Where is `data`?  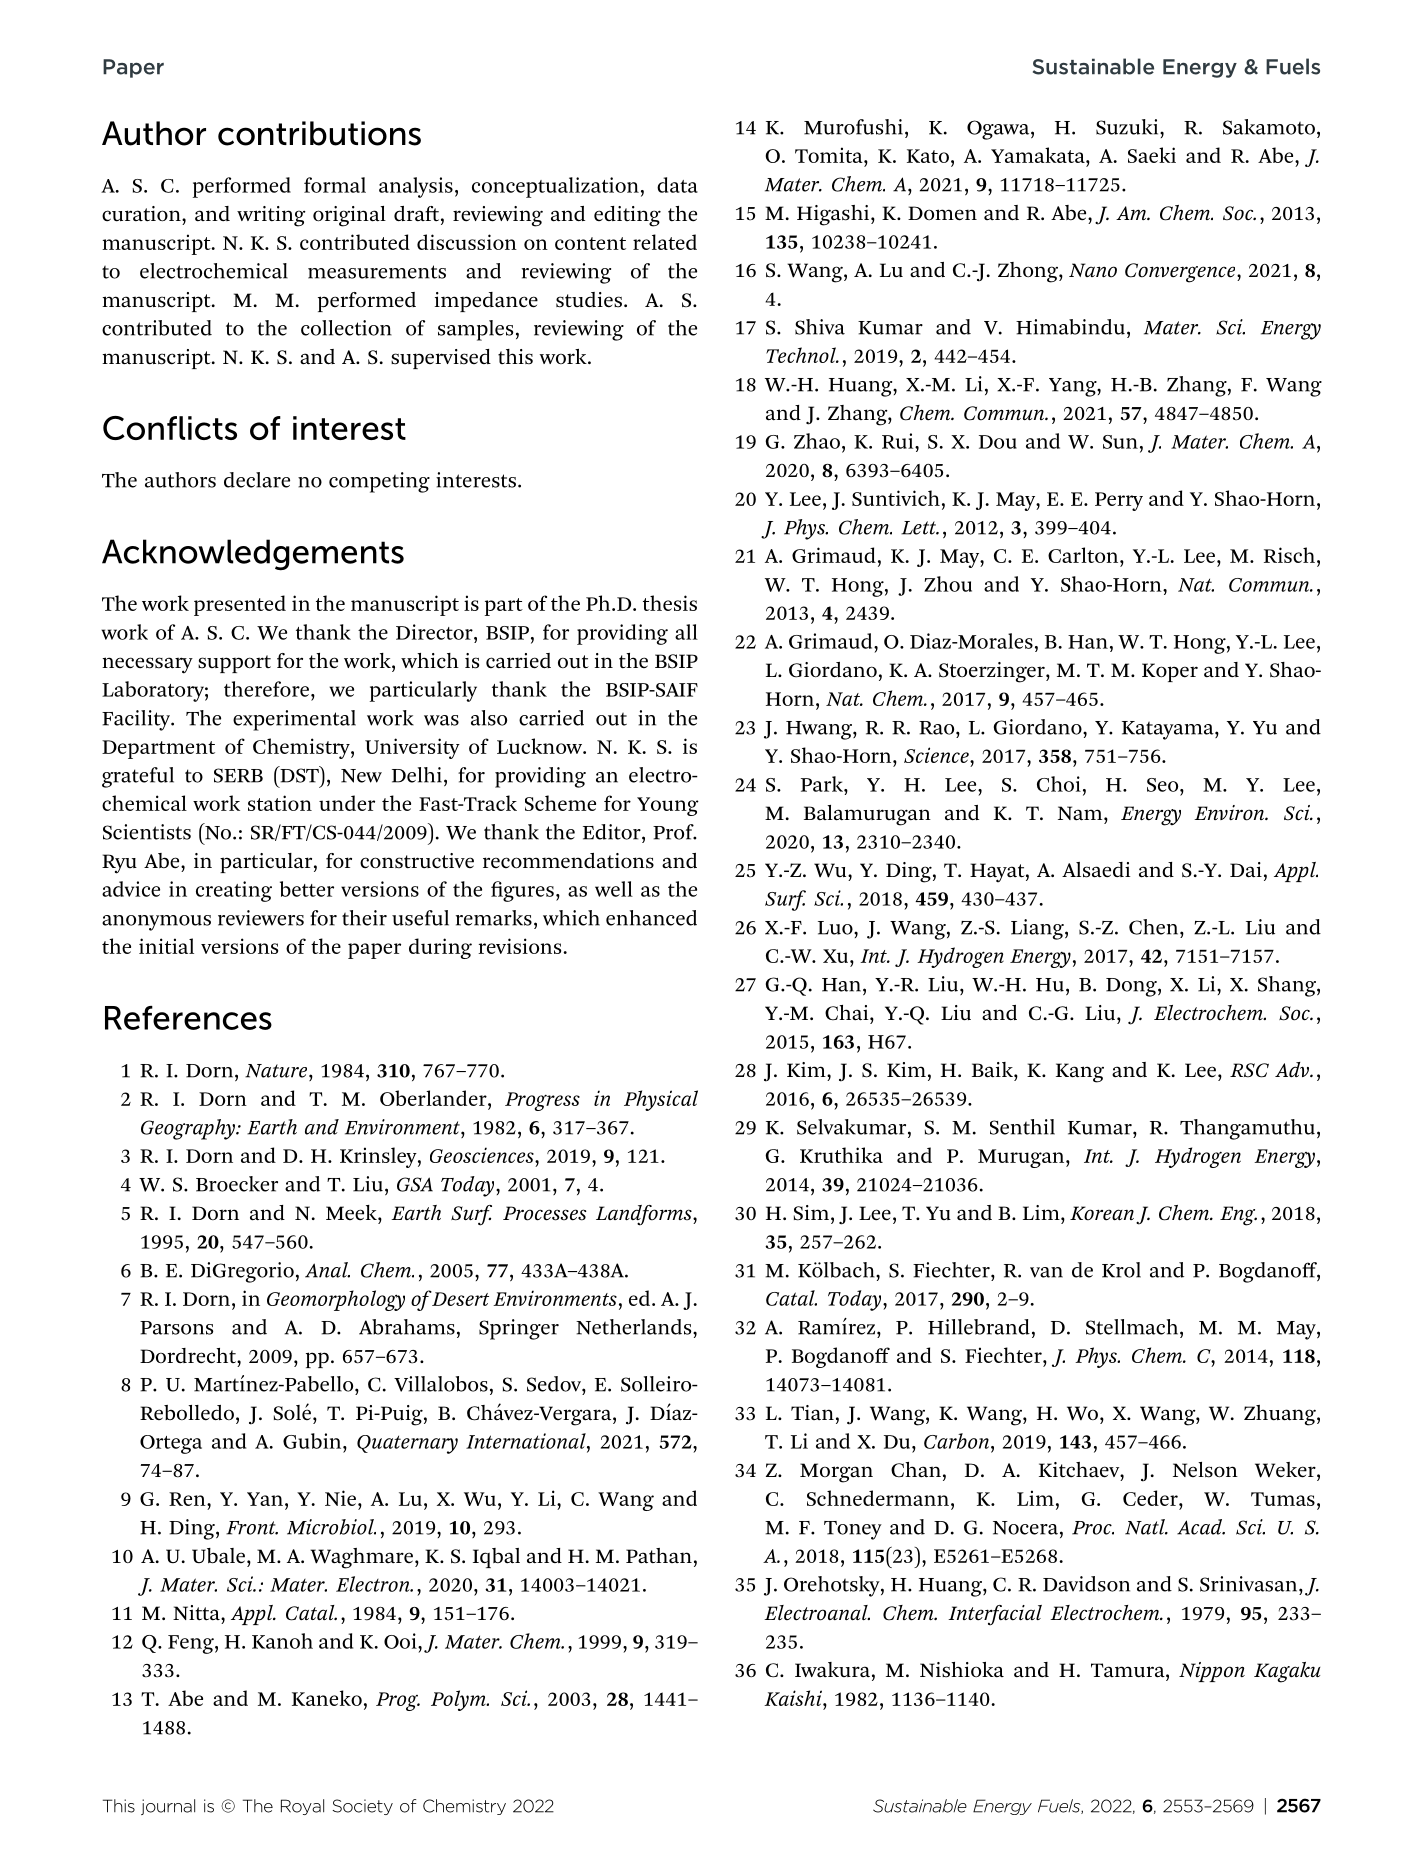
data is located at coordinates (677, 185).
